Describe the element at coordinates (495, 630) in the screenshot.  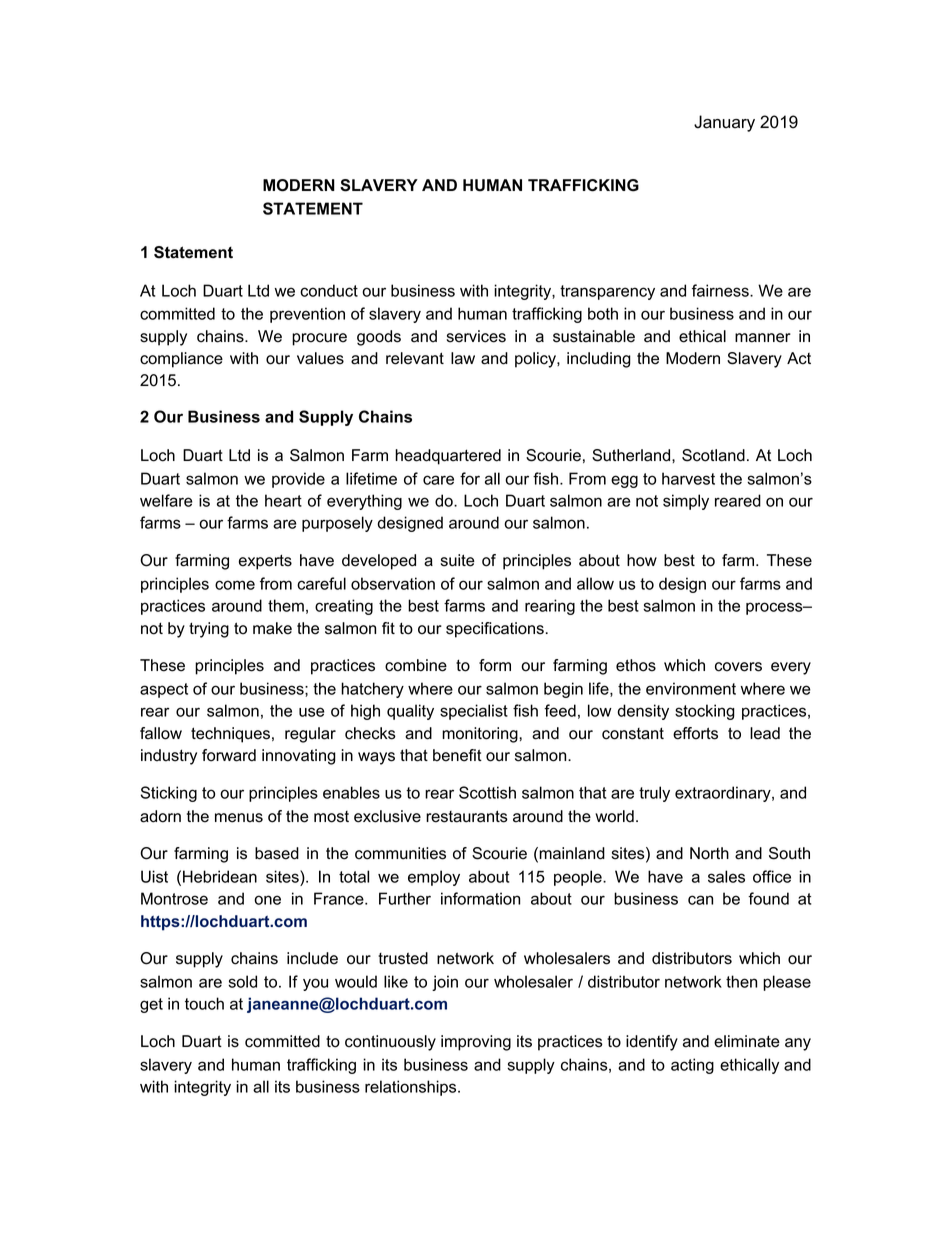
I see `specifications` at that location.
